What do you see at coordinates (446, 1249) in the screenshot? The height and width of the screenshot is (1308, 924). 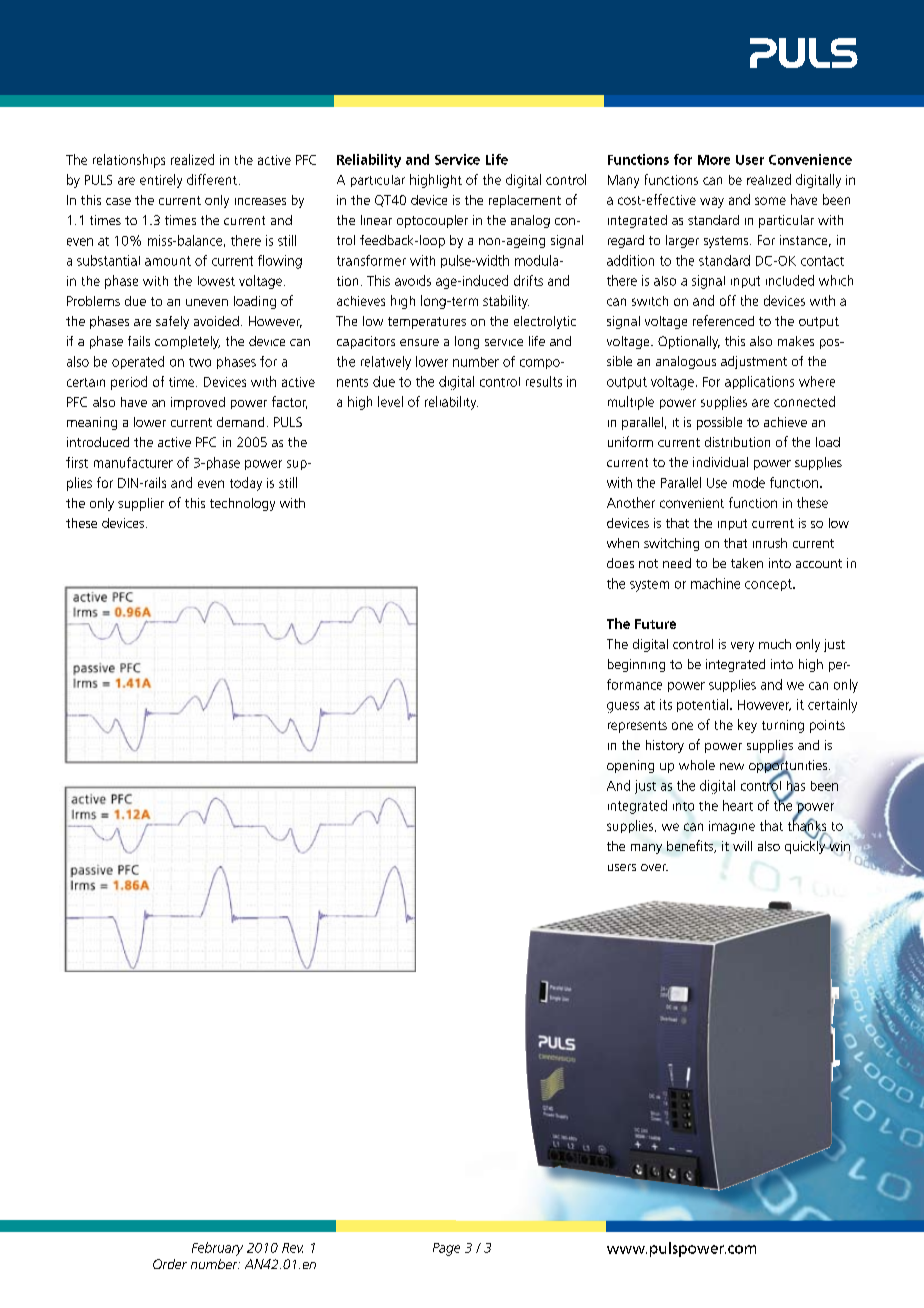 I see `Page` at bounding box center [446, 1249].
